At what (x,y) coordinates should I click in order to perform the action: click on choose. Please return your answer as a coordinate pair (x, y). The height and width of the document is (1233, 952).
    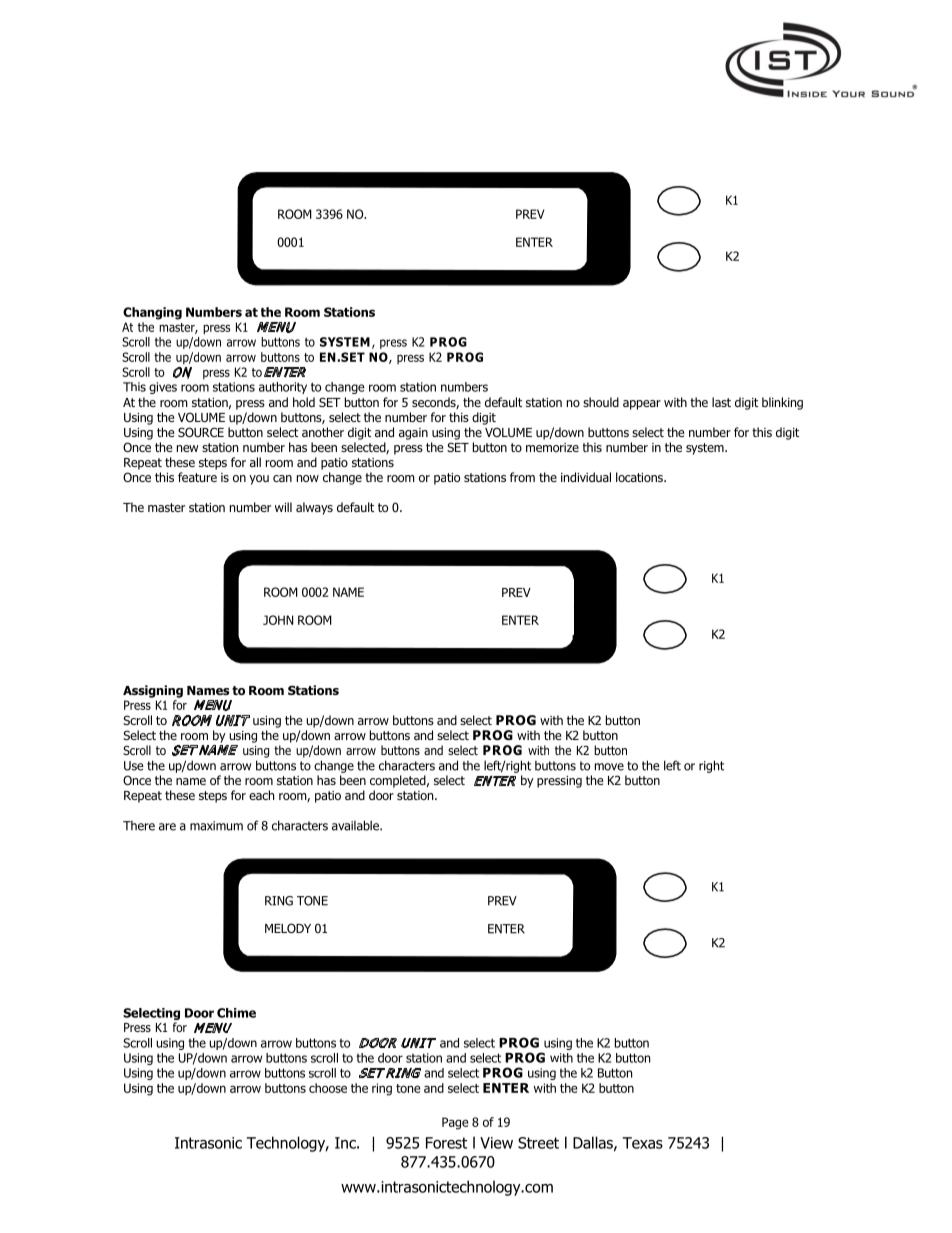
    Looking at the image, I should click on (328, 1088).
